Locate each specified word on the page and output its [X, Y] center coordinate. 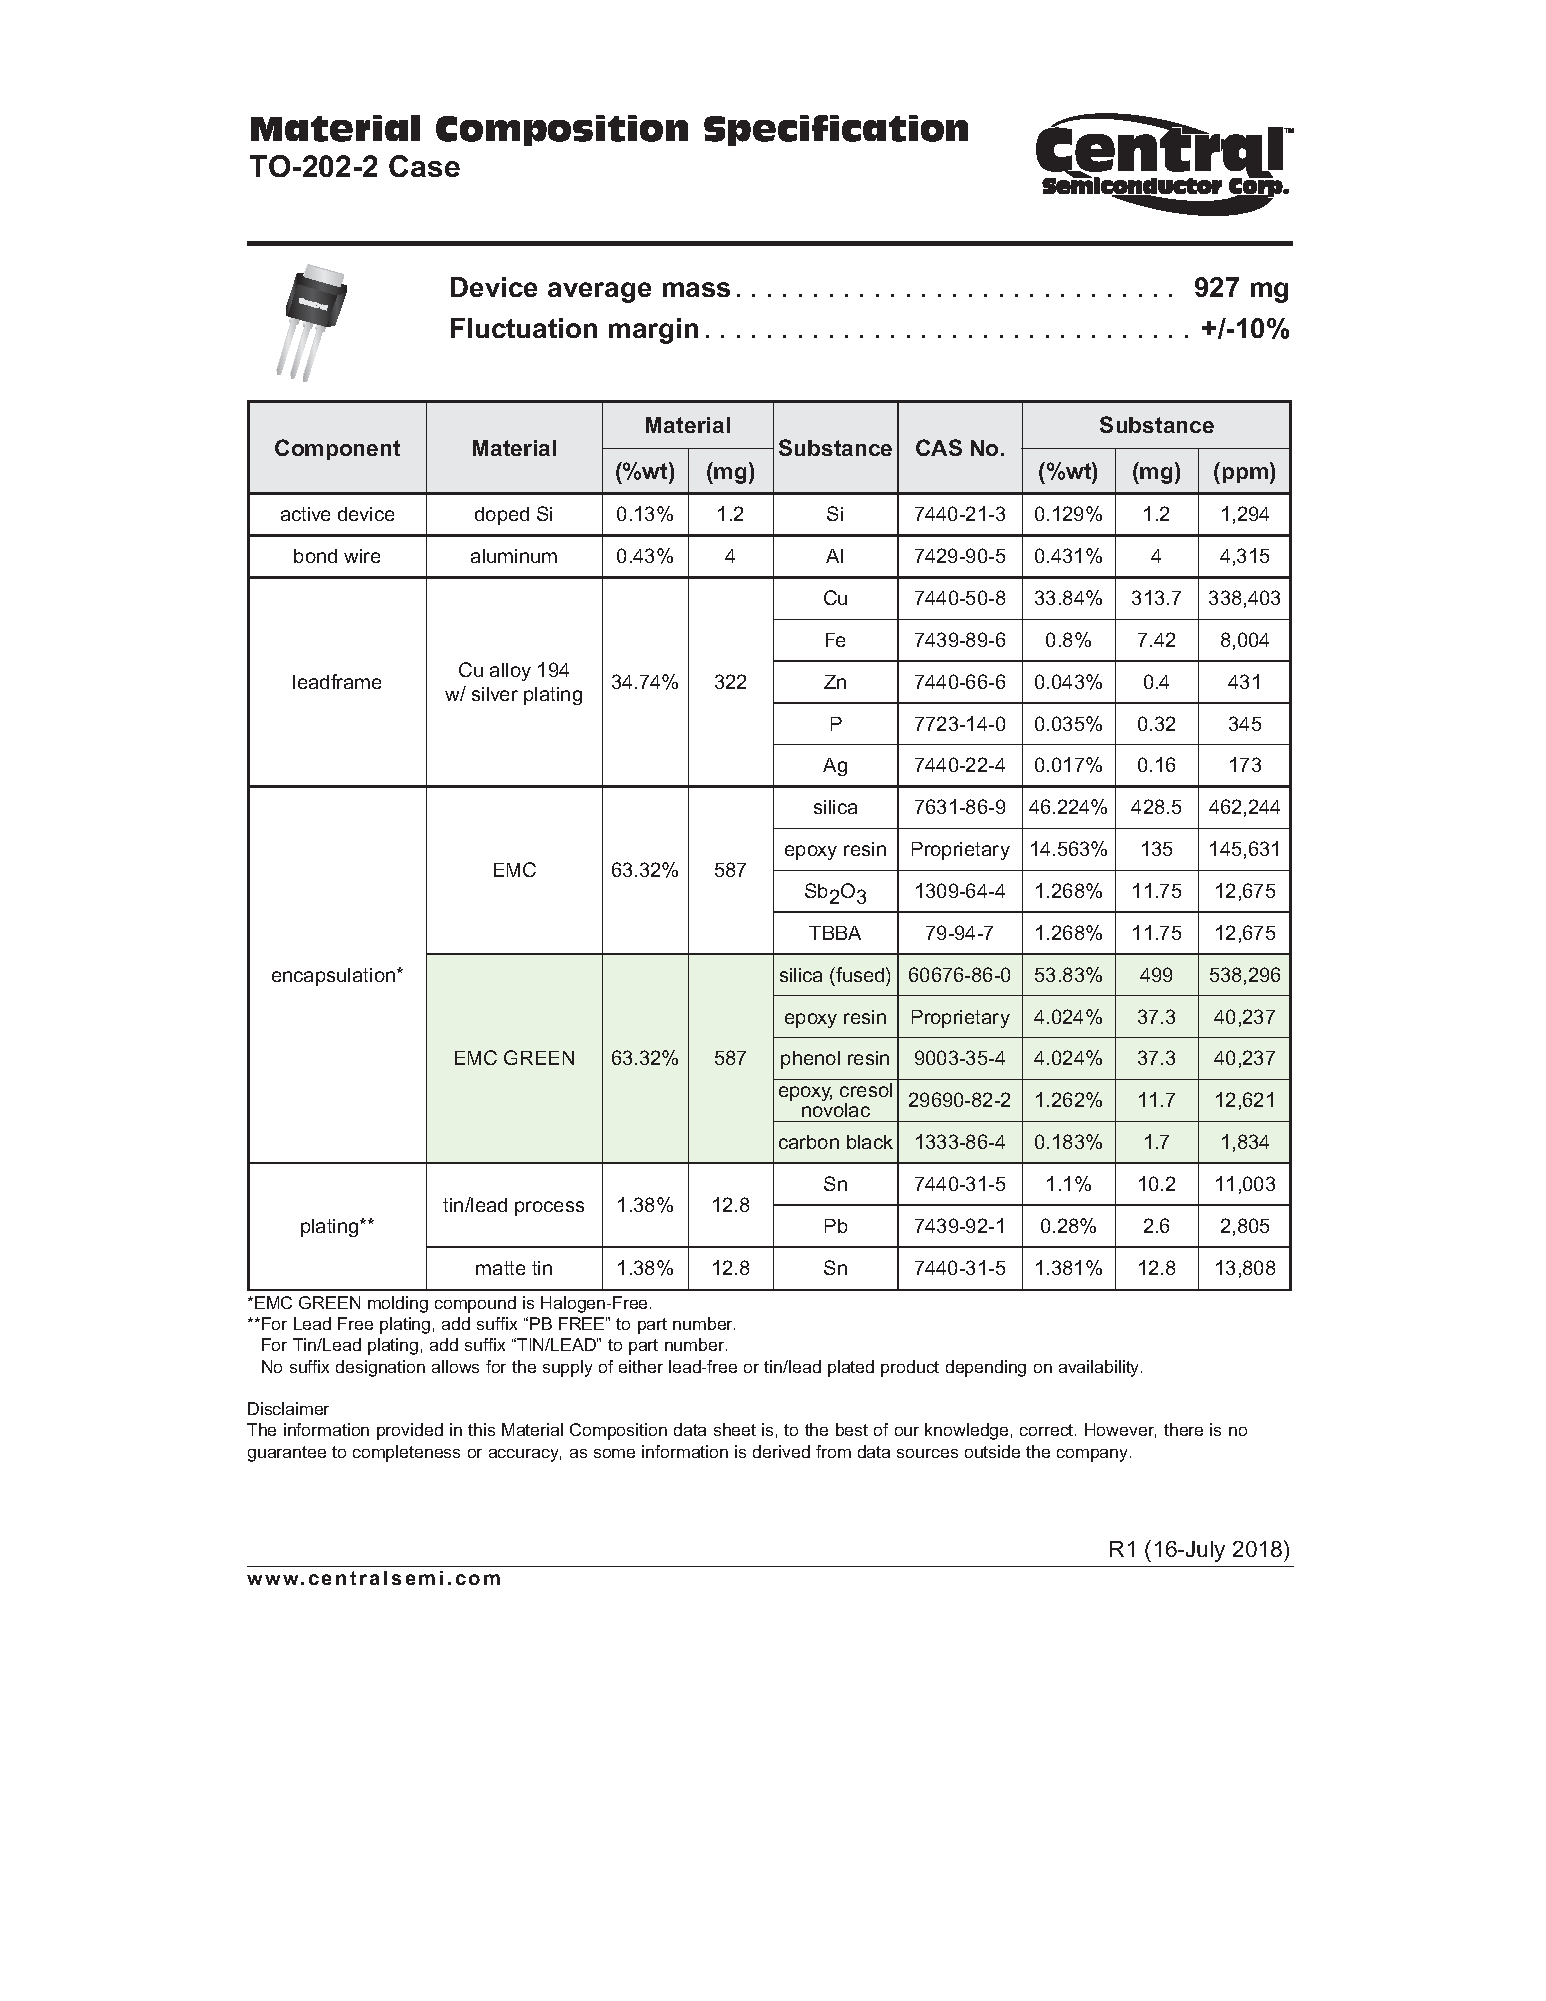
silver [495, 694]
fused [860, 974]
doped [502, 516]
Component [337, 449]
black [870, 1142]
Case [424, 166]
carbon [809, 1142]
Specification [836, 130]
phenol [810, 1060]
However [1120, 1430]
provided [410, 1431]
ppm [1245, 475]
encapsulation [335, 977]
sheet [735, 1429]
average [599, 292]
